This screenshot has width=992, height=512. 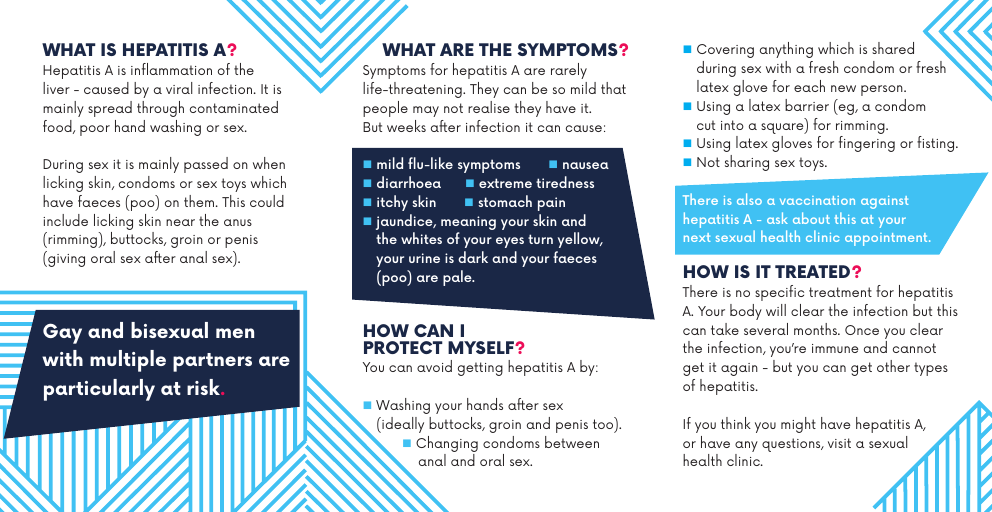 I want to click on eyes, so click(x=510, y=242).
